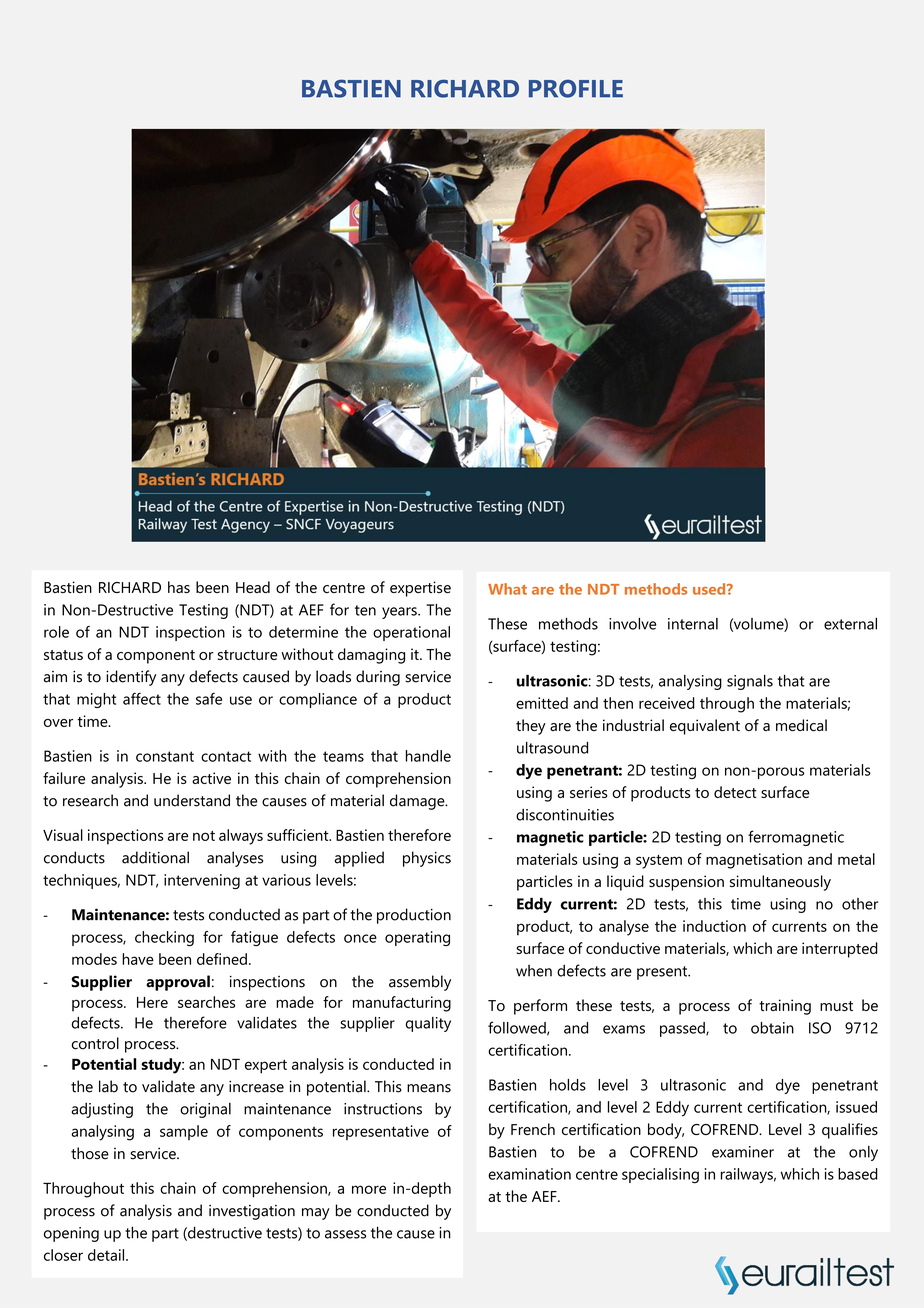  I want to click on What, so click(507, 589).
